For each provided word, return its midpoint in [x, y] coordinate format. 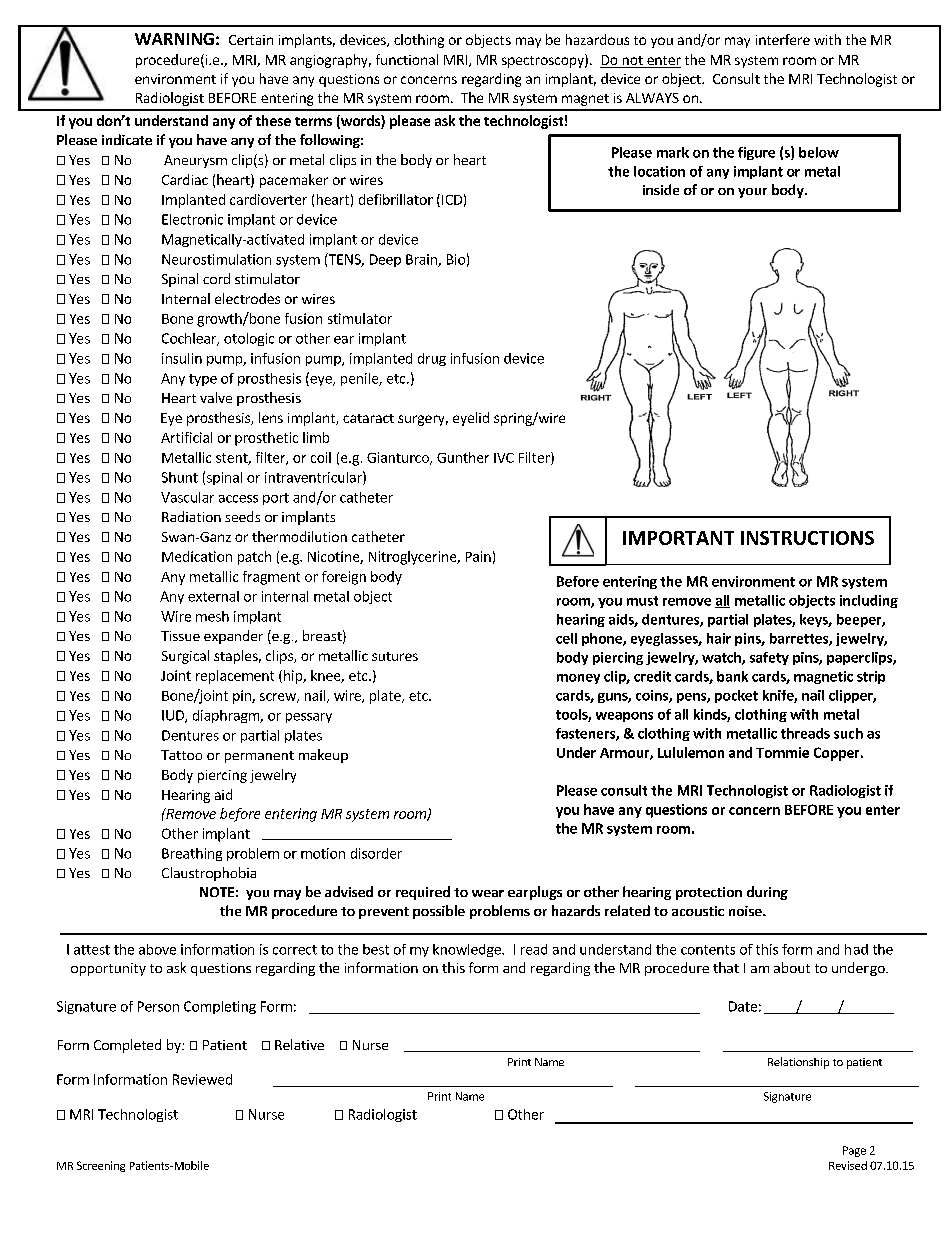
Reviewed [202, 1079]
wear [488, 893]
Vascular [187, 497]
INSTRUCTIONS [807, 538]
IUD [174, 716]
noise [746, 911]
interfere [783, 39]
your [752, 193]
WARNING [174, 39]
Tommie [782, 752]
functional [407, 59]
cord [216, 278]
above [157, 949]
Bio [456, 259]
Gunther [463, 457]
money [578, 679]
